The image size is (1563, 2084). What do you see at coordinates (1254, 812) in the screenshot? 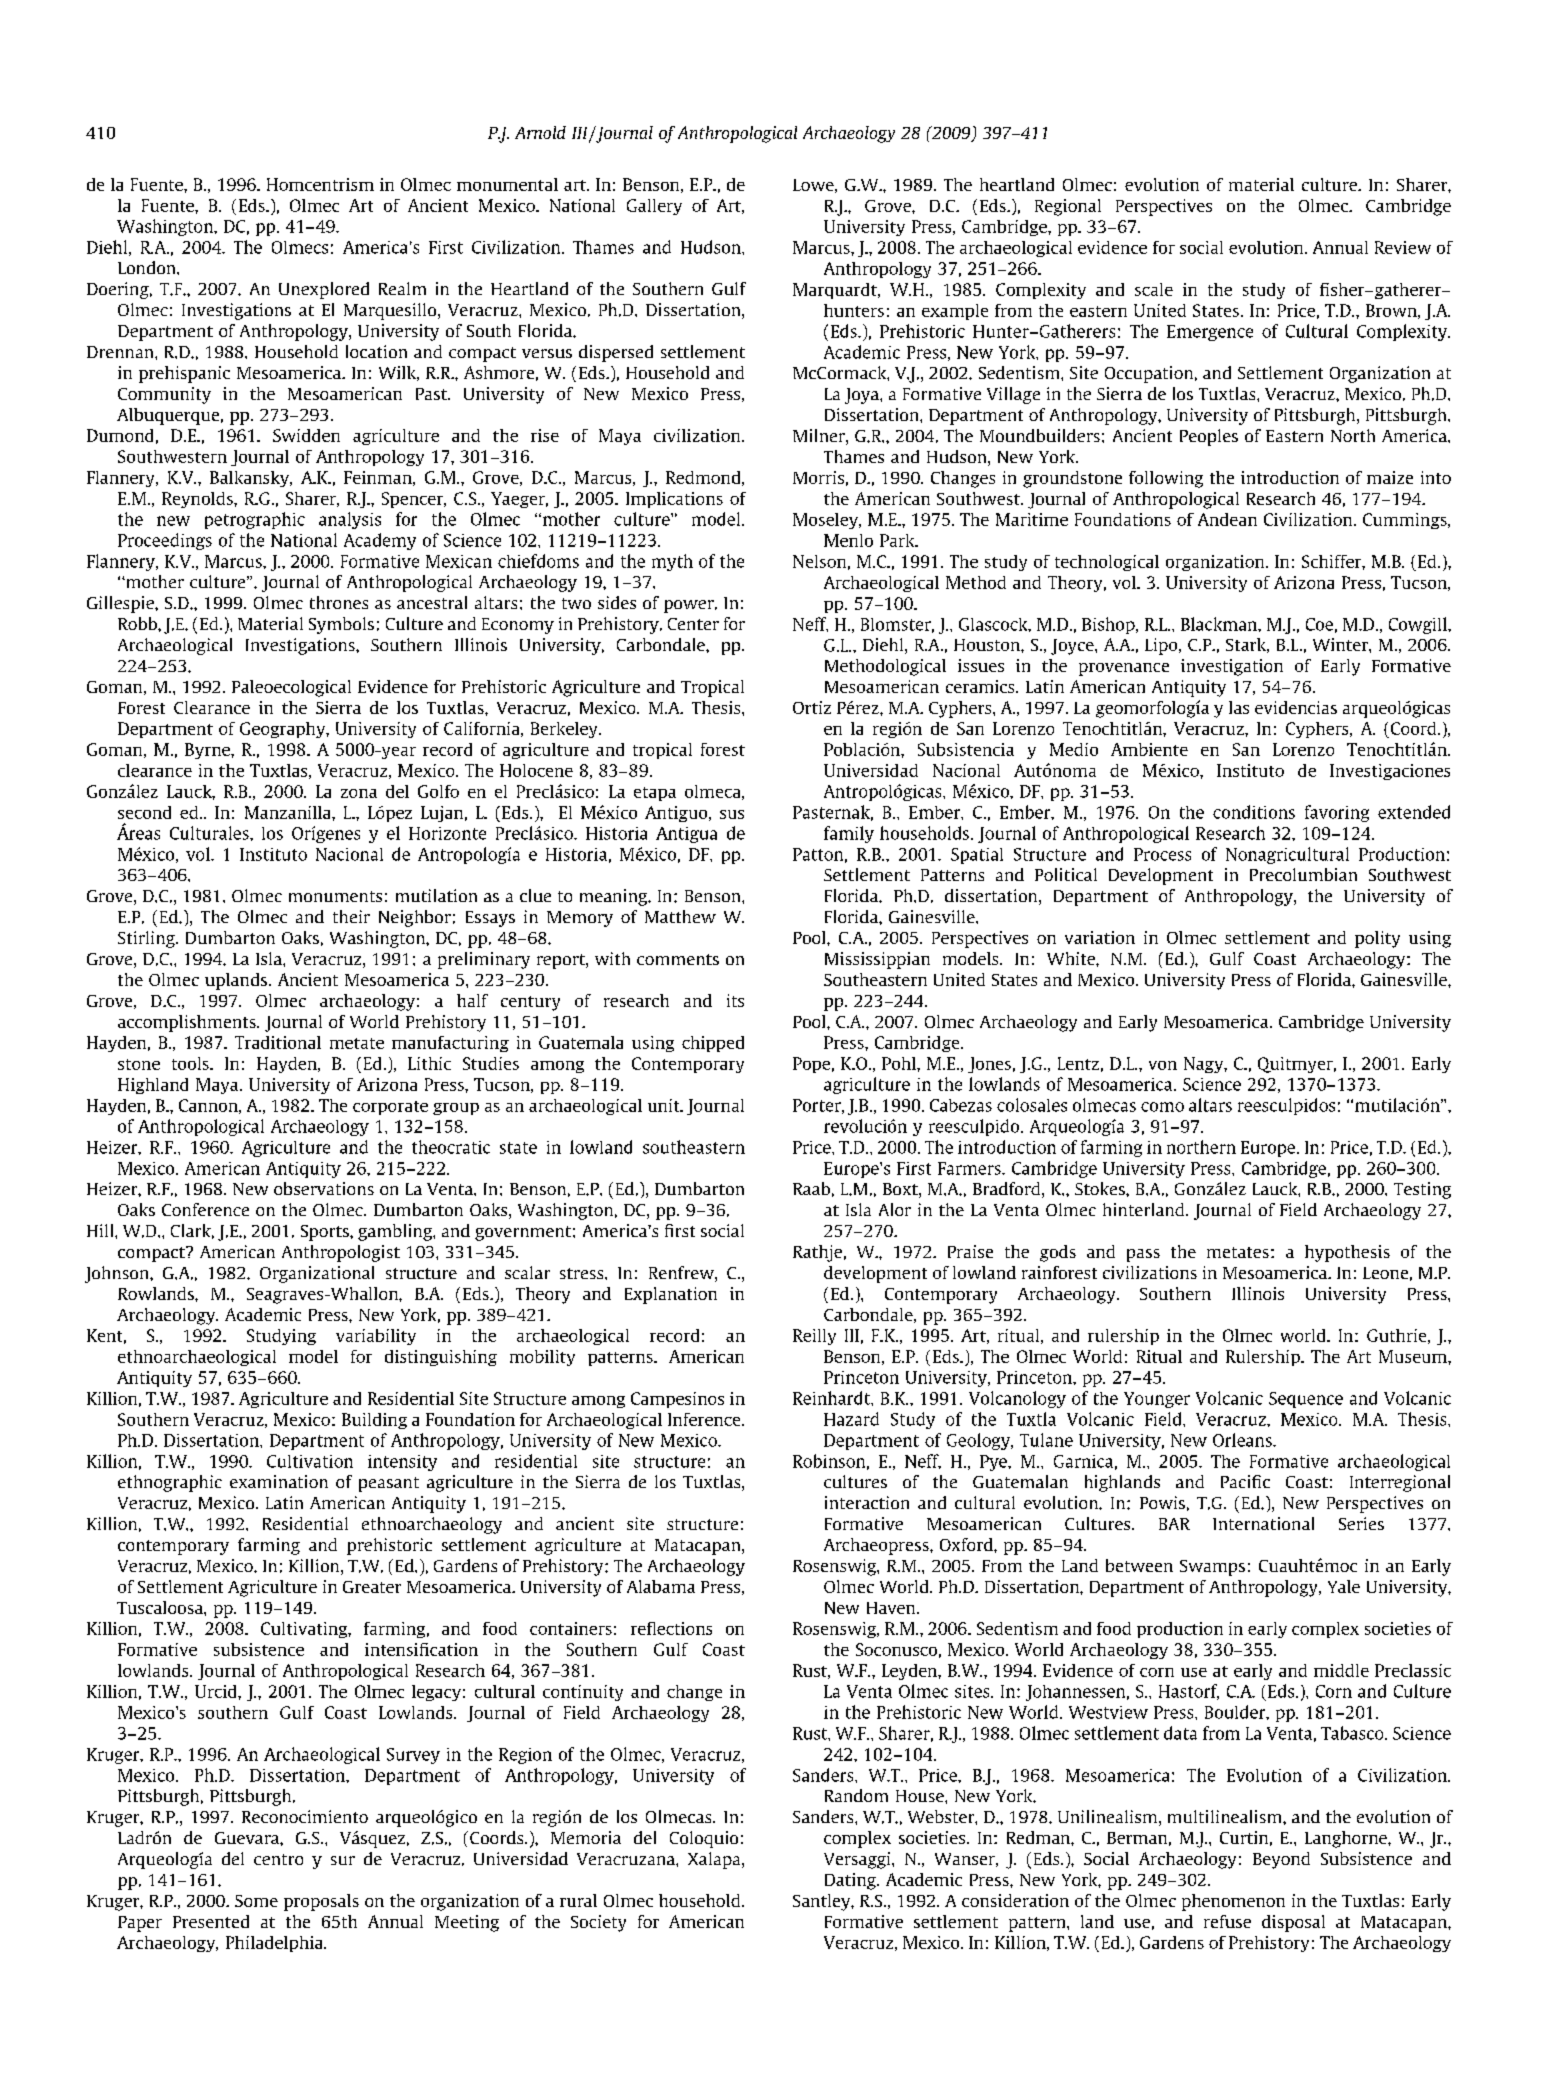
I see `conditions` at bounding box center [1254, 812].
